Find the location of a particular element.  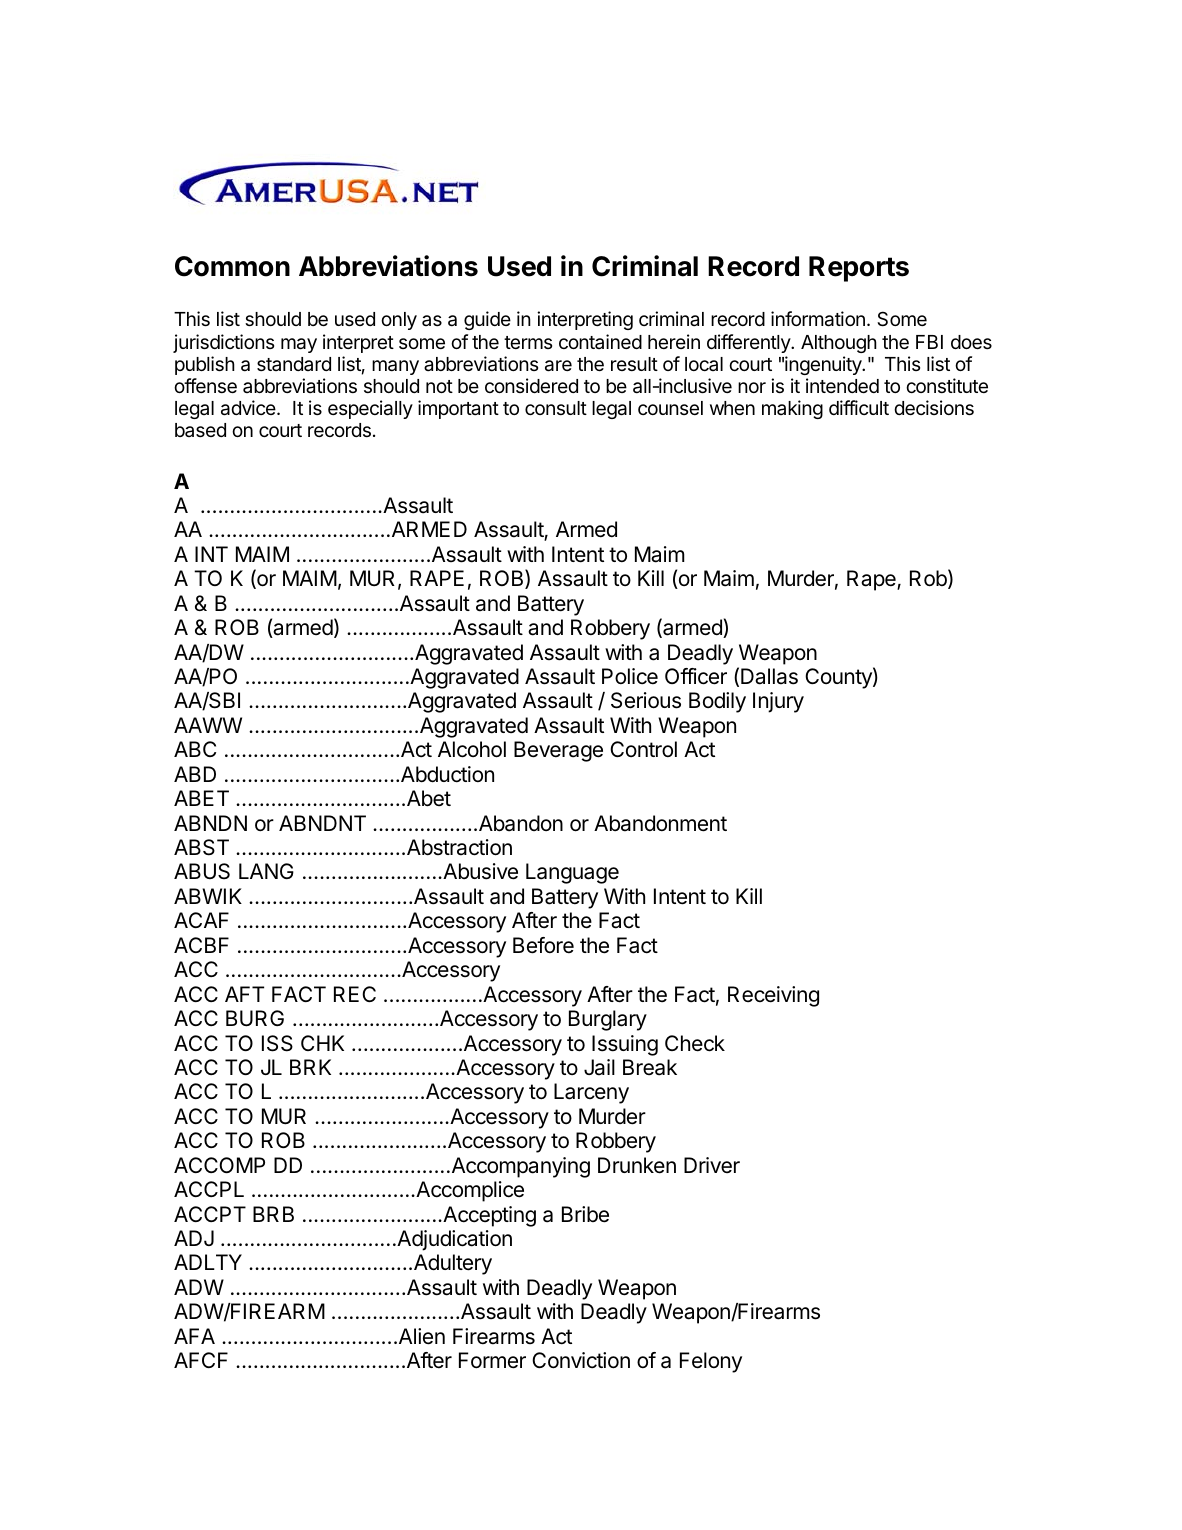

may is located at coordinates (299, 345).
